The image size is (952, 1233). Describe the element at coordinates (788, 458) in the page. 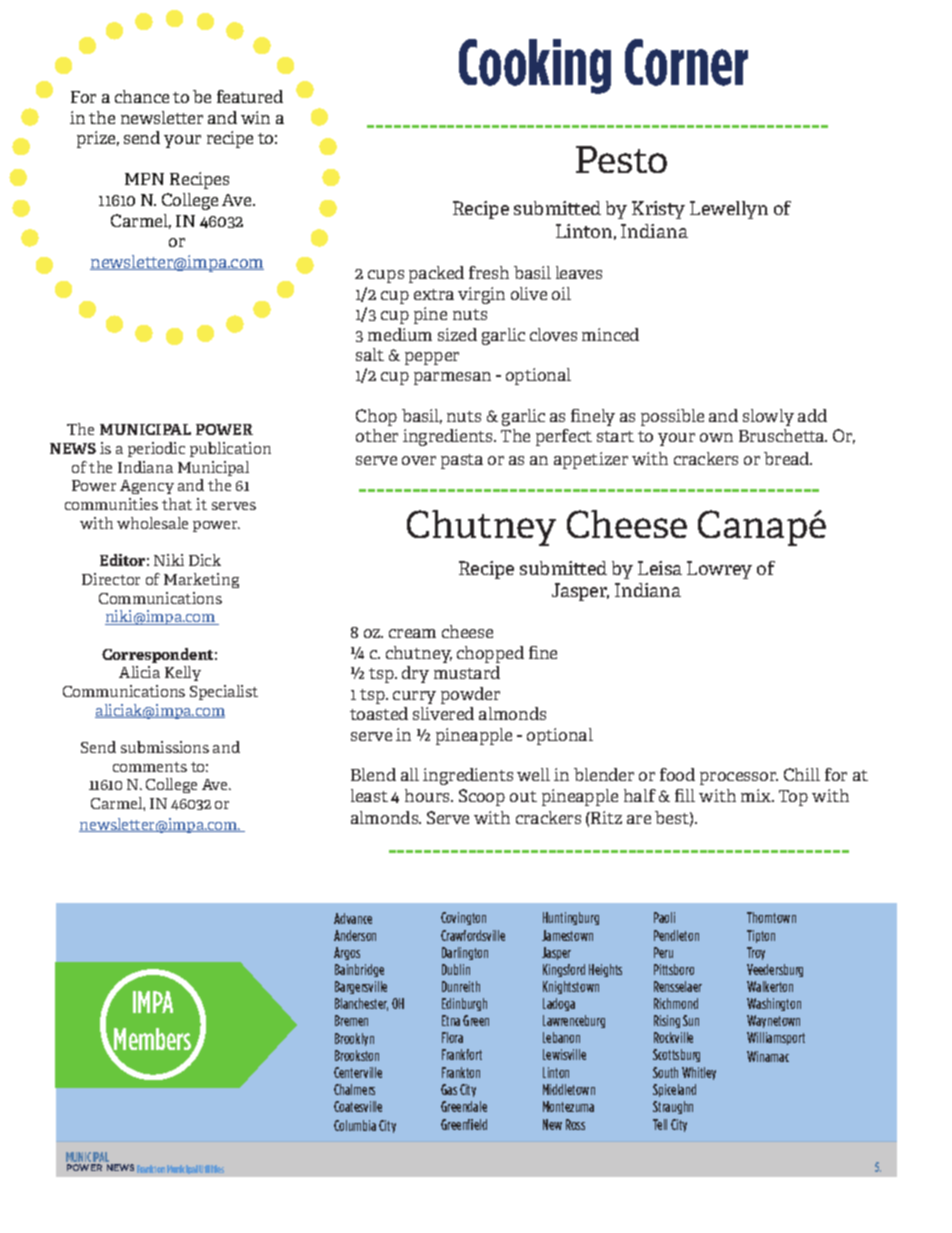

I see `bread` at that location.
